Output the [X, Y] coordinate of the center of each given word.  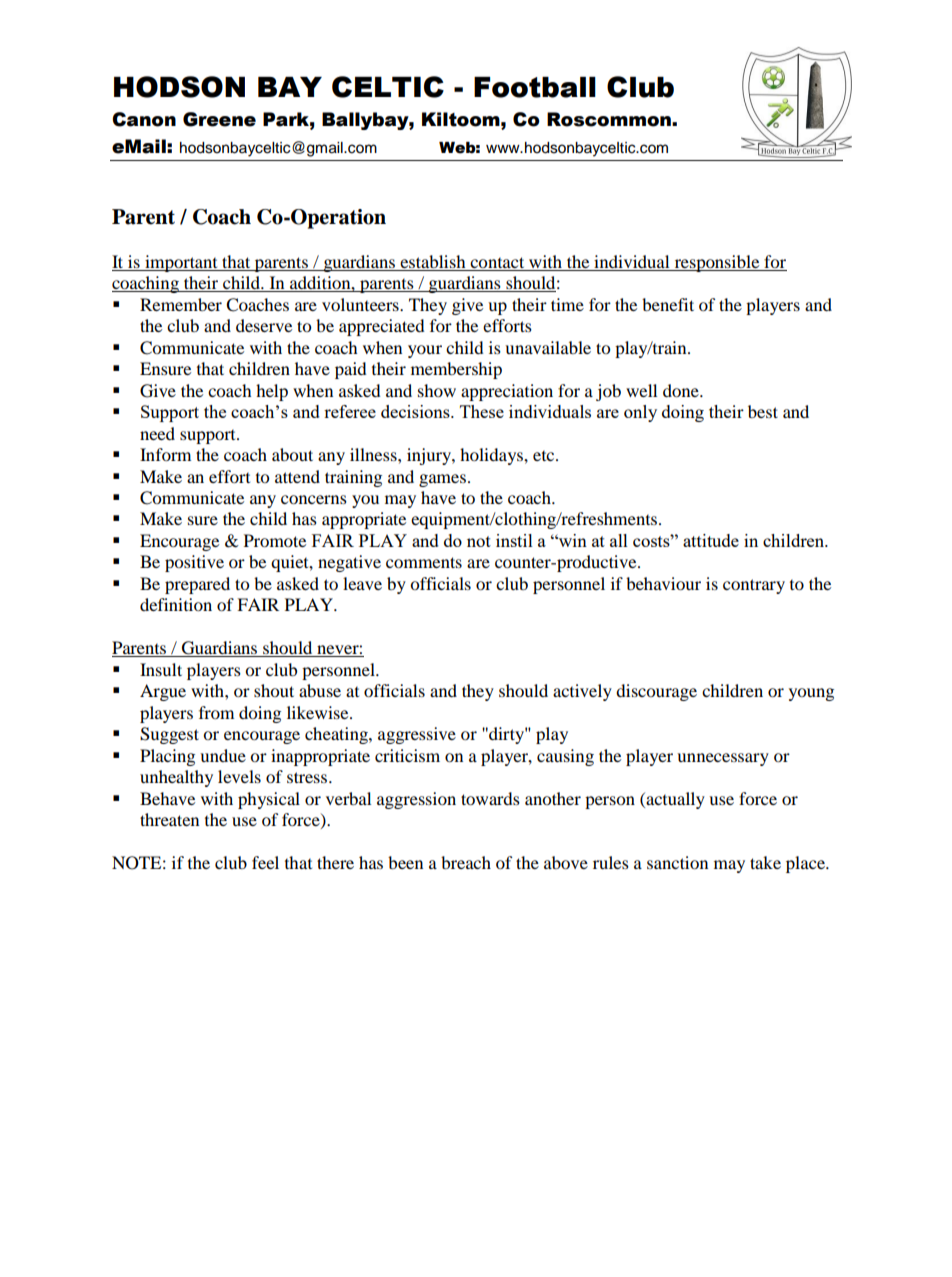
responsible [717, 263]
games [442, 480]
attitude [711, 540]
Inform [165, 454]
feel [265, 862]
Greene [219, 119]
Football [535, 87]
